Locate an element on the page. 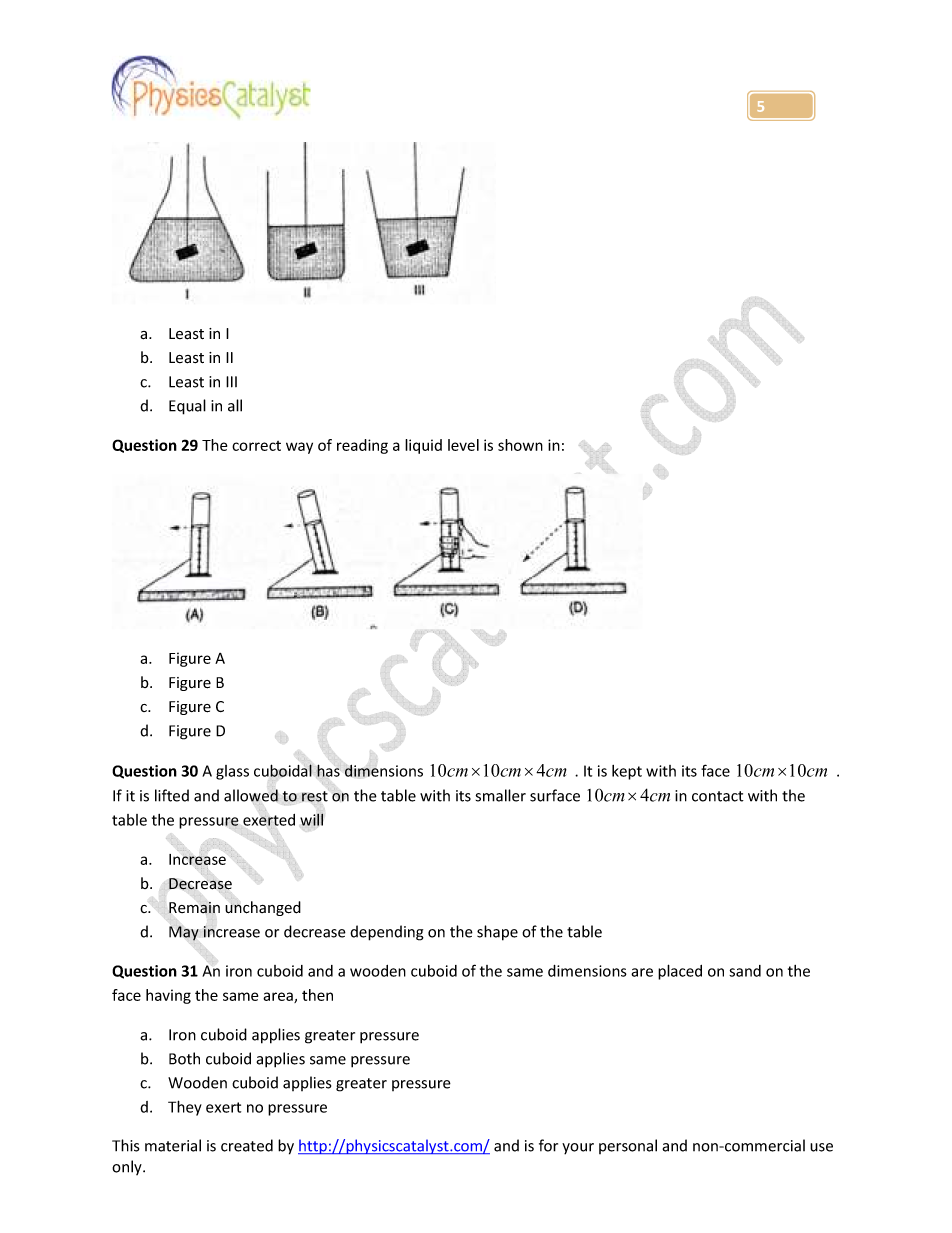  Equal is located at coordinates (187, 407).
